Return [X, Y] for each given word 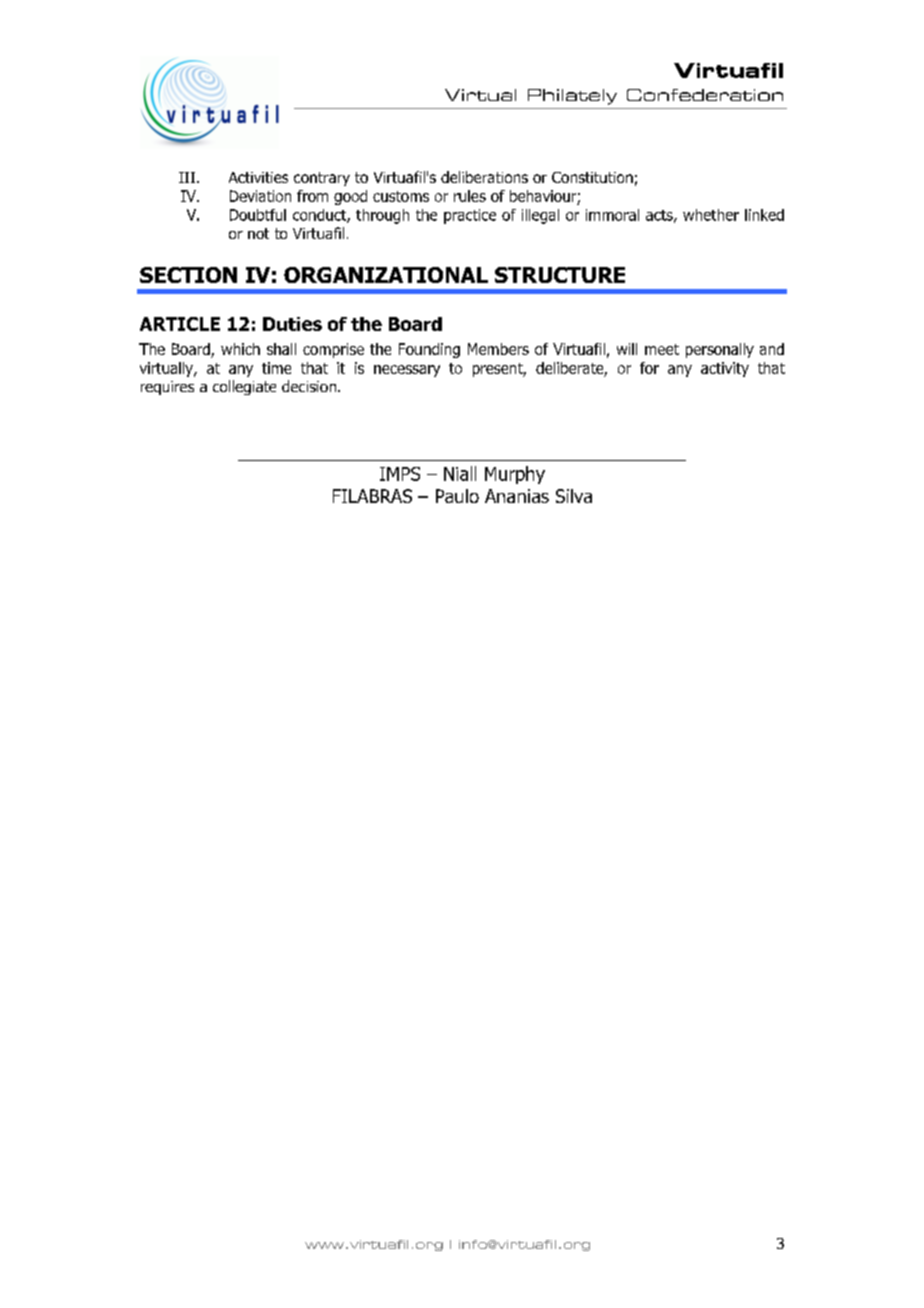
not [258, 233]
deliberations [484, 177]
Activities [258, 177]
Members [498, 349]
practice [470, 216]
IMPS [400, 474]
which [240, 349]
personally [720, 350]
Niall [460, 473]
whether [711, 215]
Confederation [705, 95]
